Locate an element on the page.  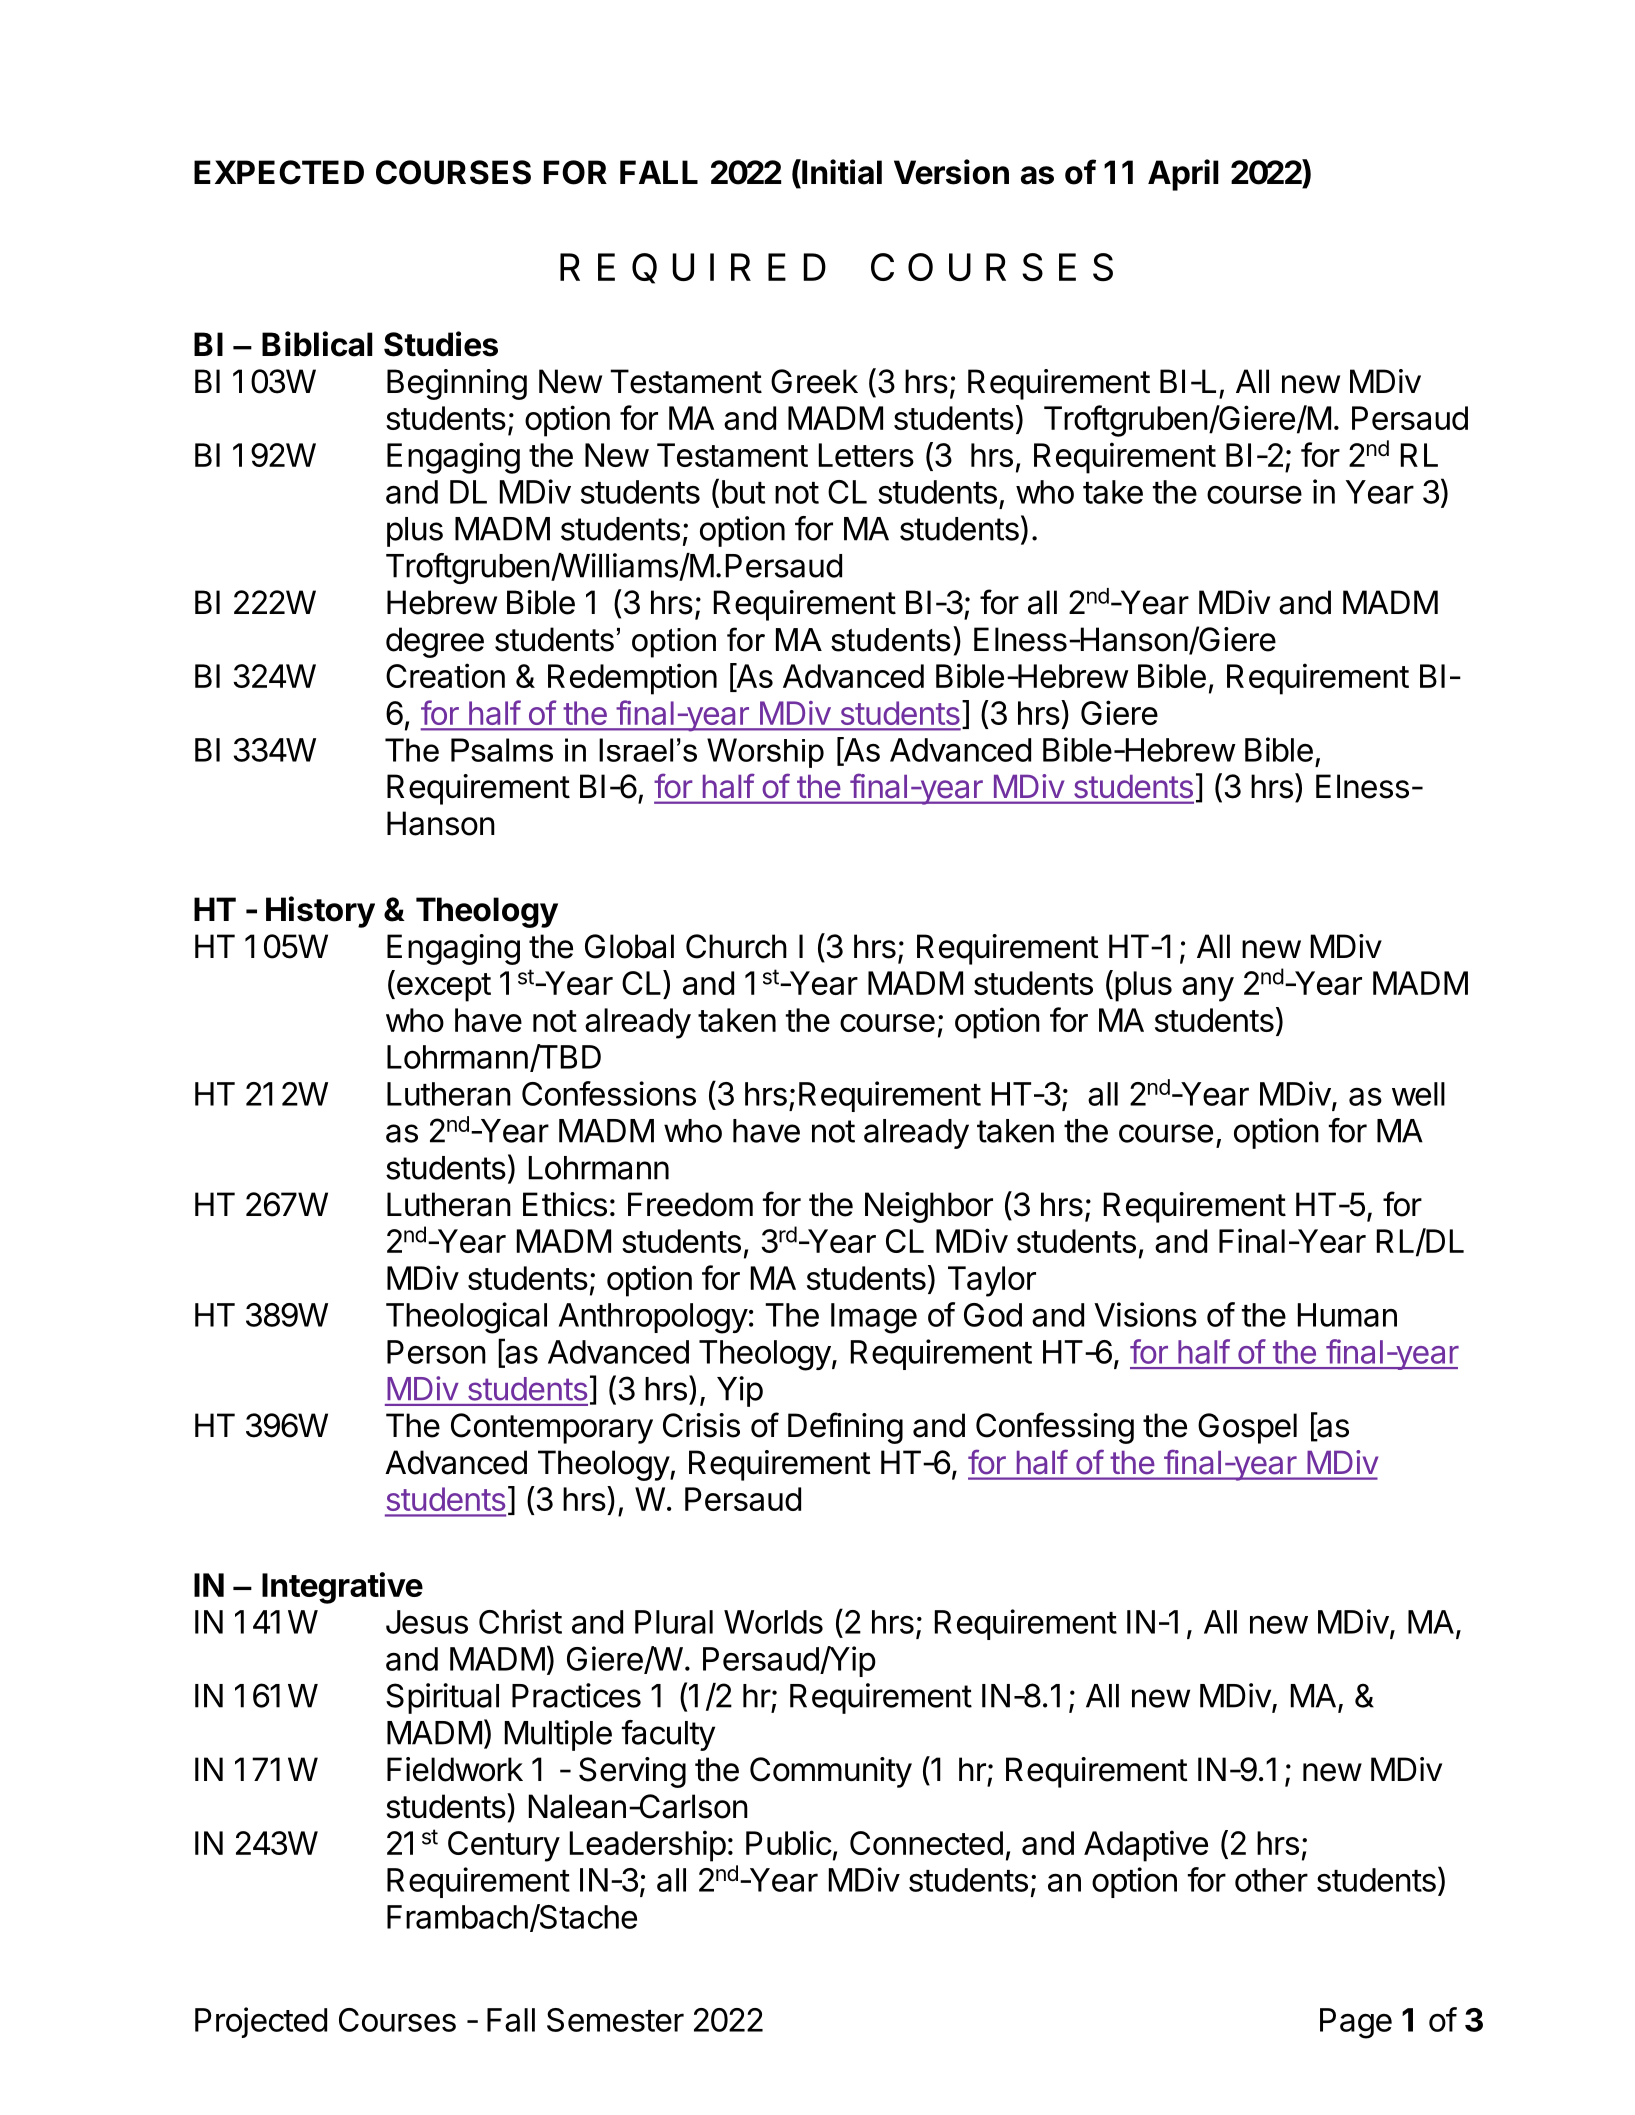
except is located at coordinates (442, 986).
